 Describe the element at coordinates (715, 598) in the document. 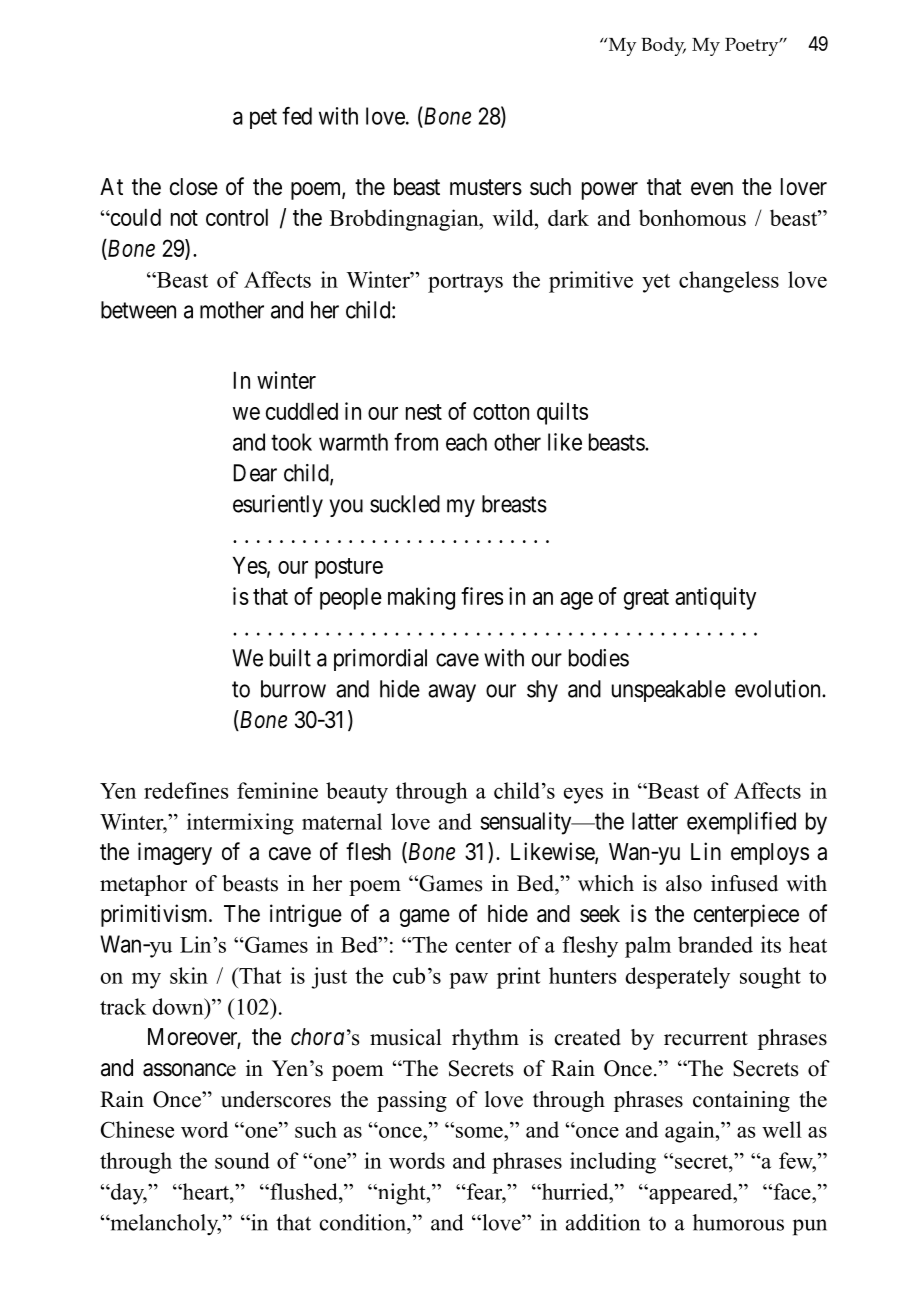

I see `antiquity` at that location.
